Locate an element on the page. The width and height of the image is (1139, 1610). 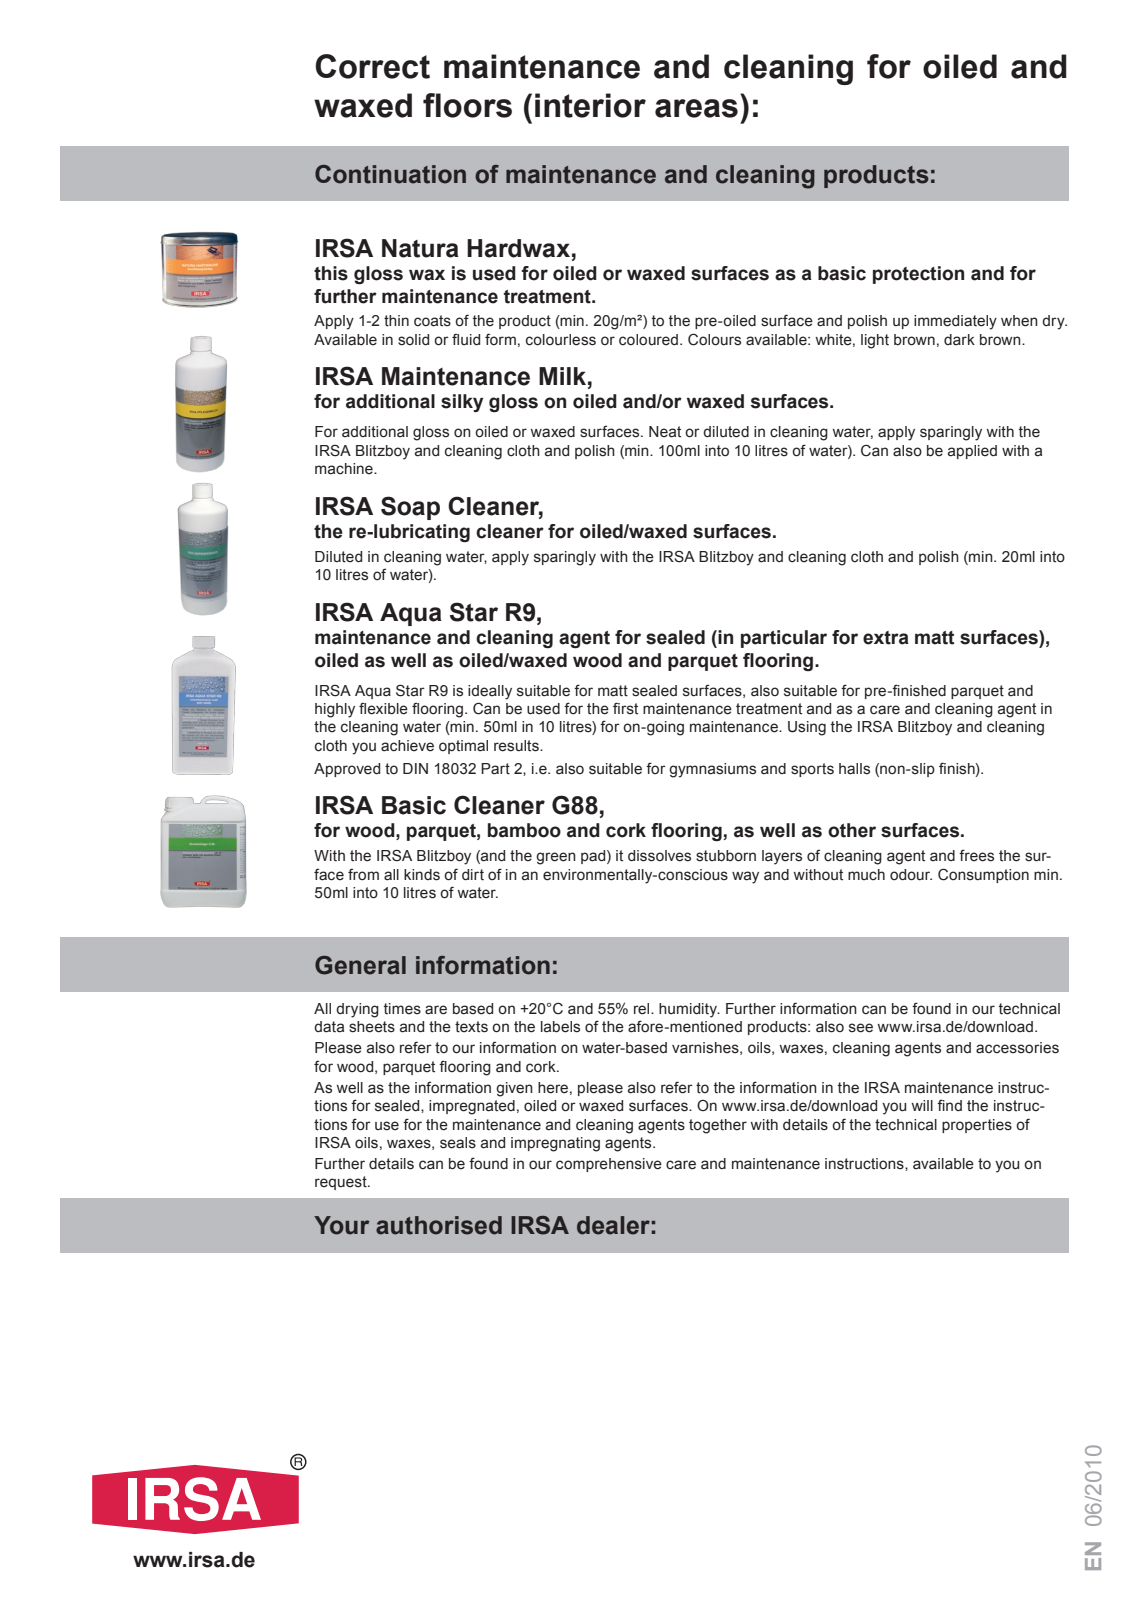
extra is located at coordinates (886, 638).
